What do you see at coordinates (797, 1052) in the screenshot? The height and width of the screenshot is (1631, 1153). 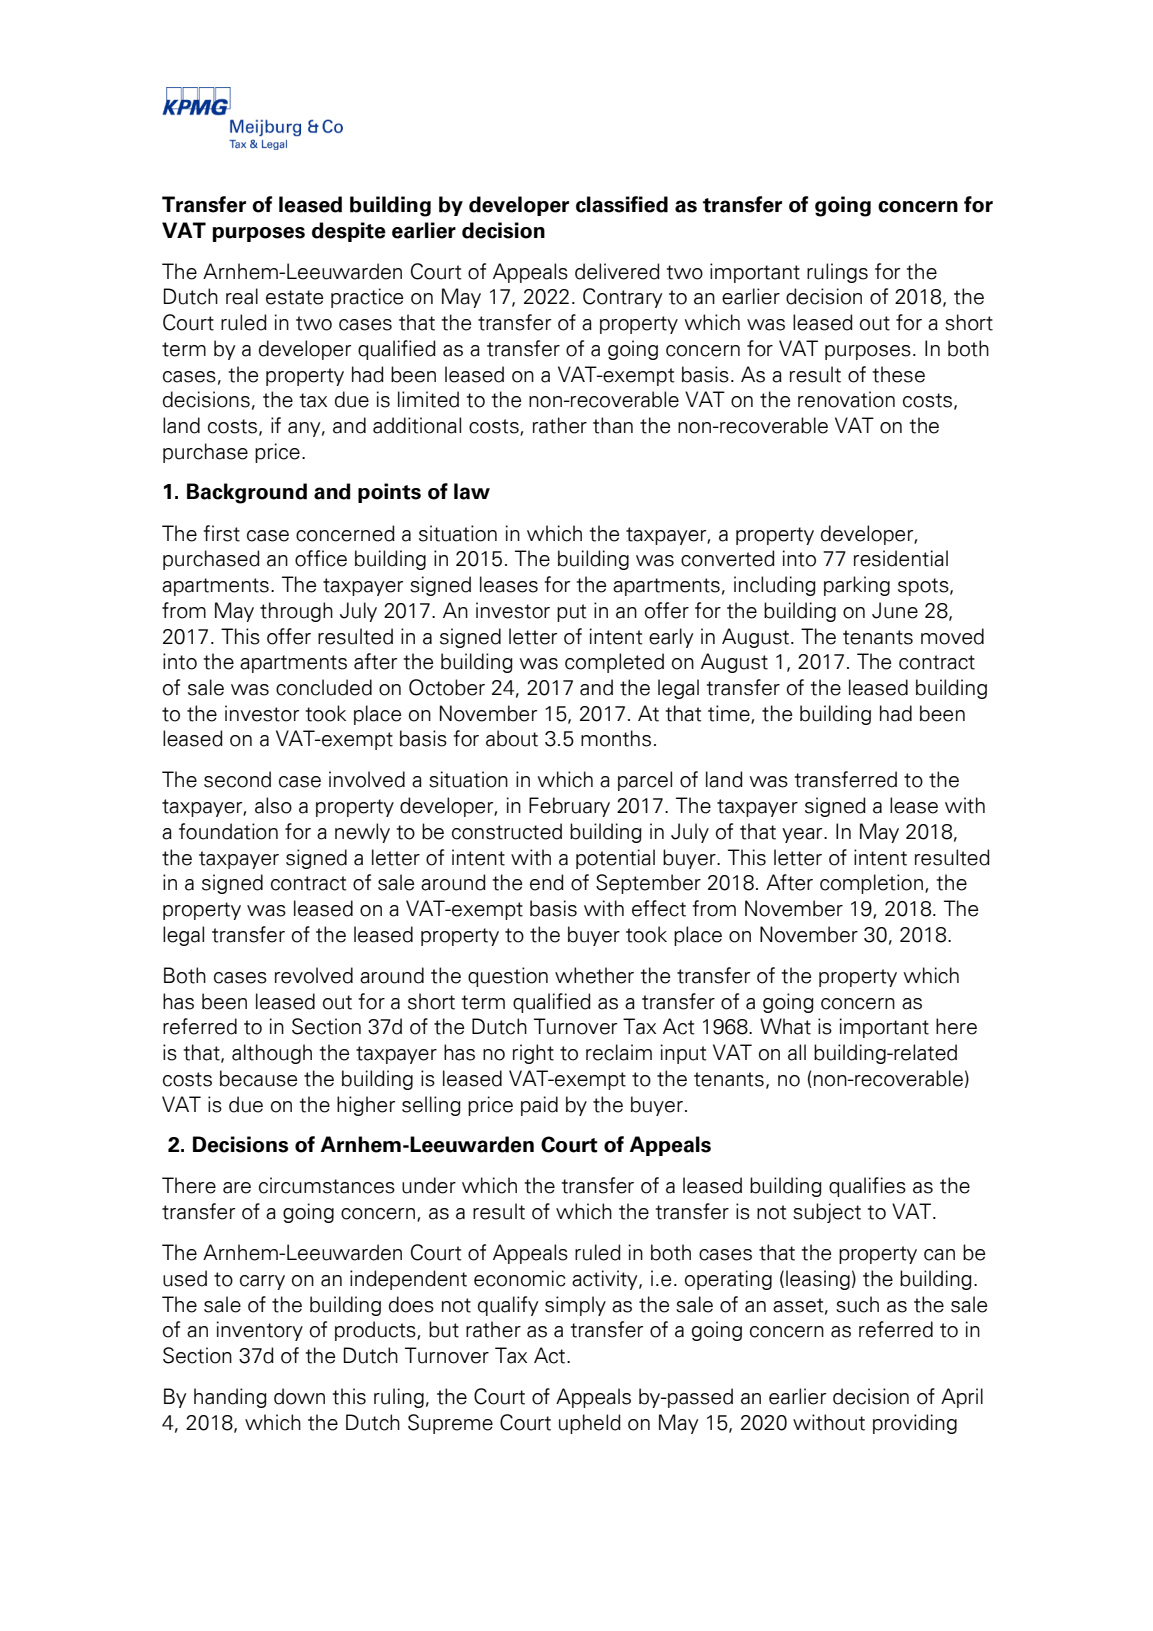 I see `all` at bounding box center [797, 1052].
